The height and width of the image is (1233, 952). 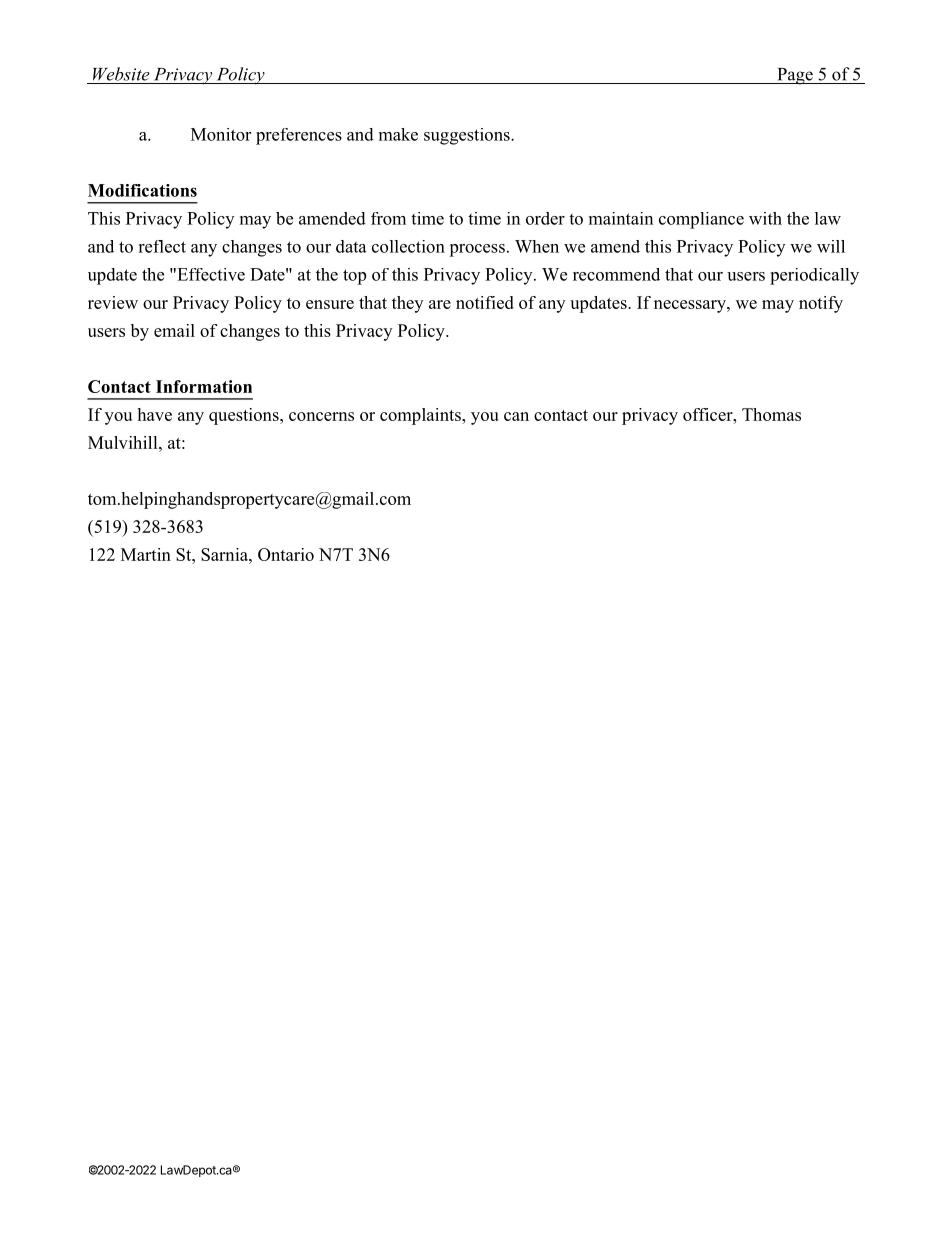 I want to click on Website, so click(x=121, y=74).
